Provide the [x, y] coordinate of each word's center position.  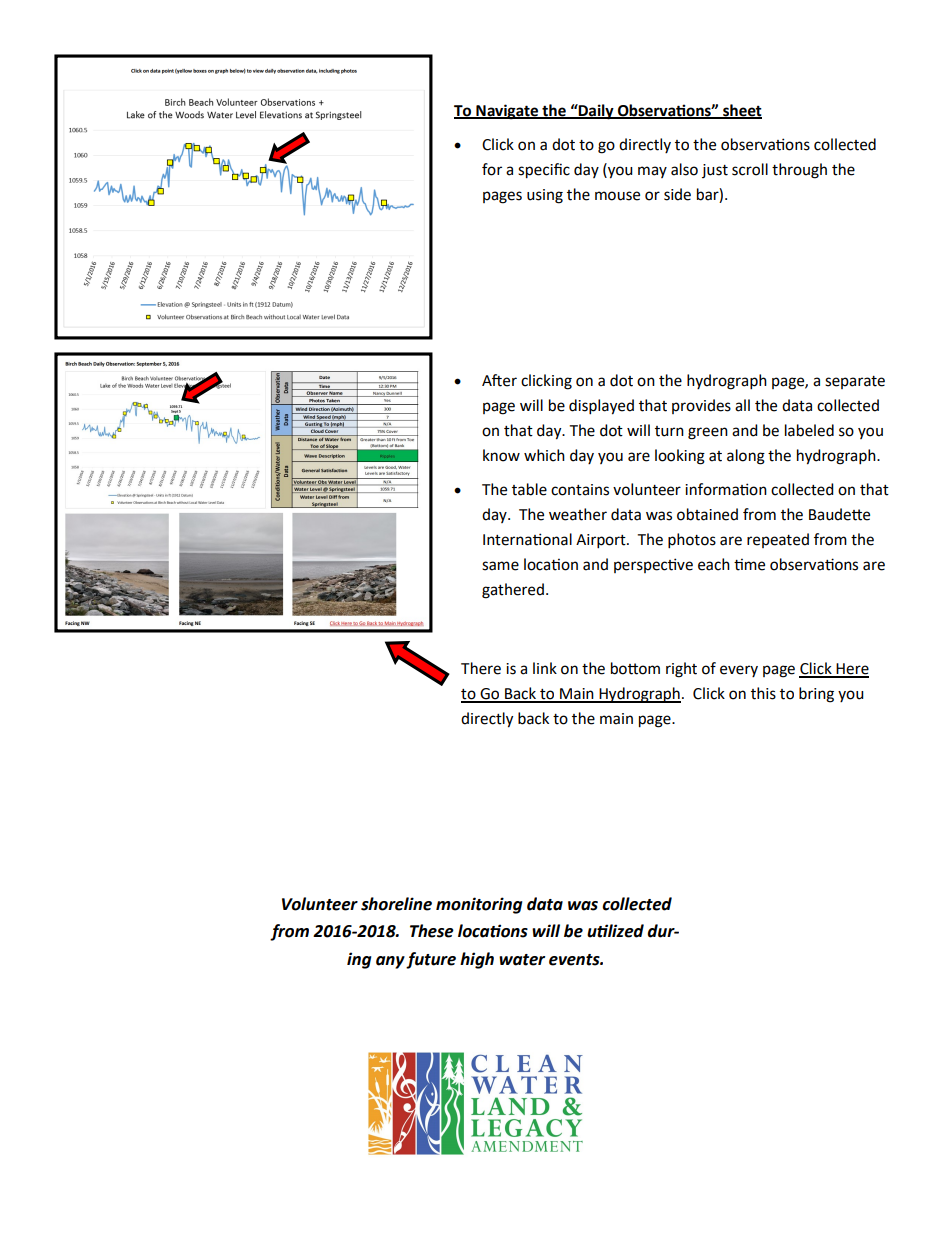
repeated [778, 540]
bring [816, 695]
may [652, 172]
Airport [602, 541]
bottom [635, 668]
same [500, 566]
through [799, 171]
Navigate [507, 112]
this [763, 693]
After [499, 380]
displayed [601, 407]
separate [855, 382]
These [432, 931]
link [545, 668]
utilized [615, 931]
